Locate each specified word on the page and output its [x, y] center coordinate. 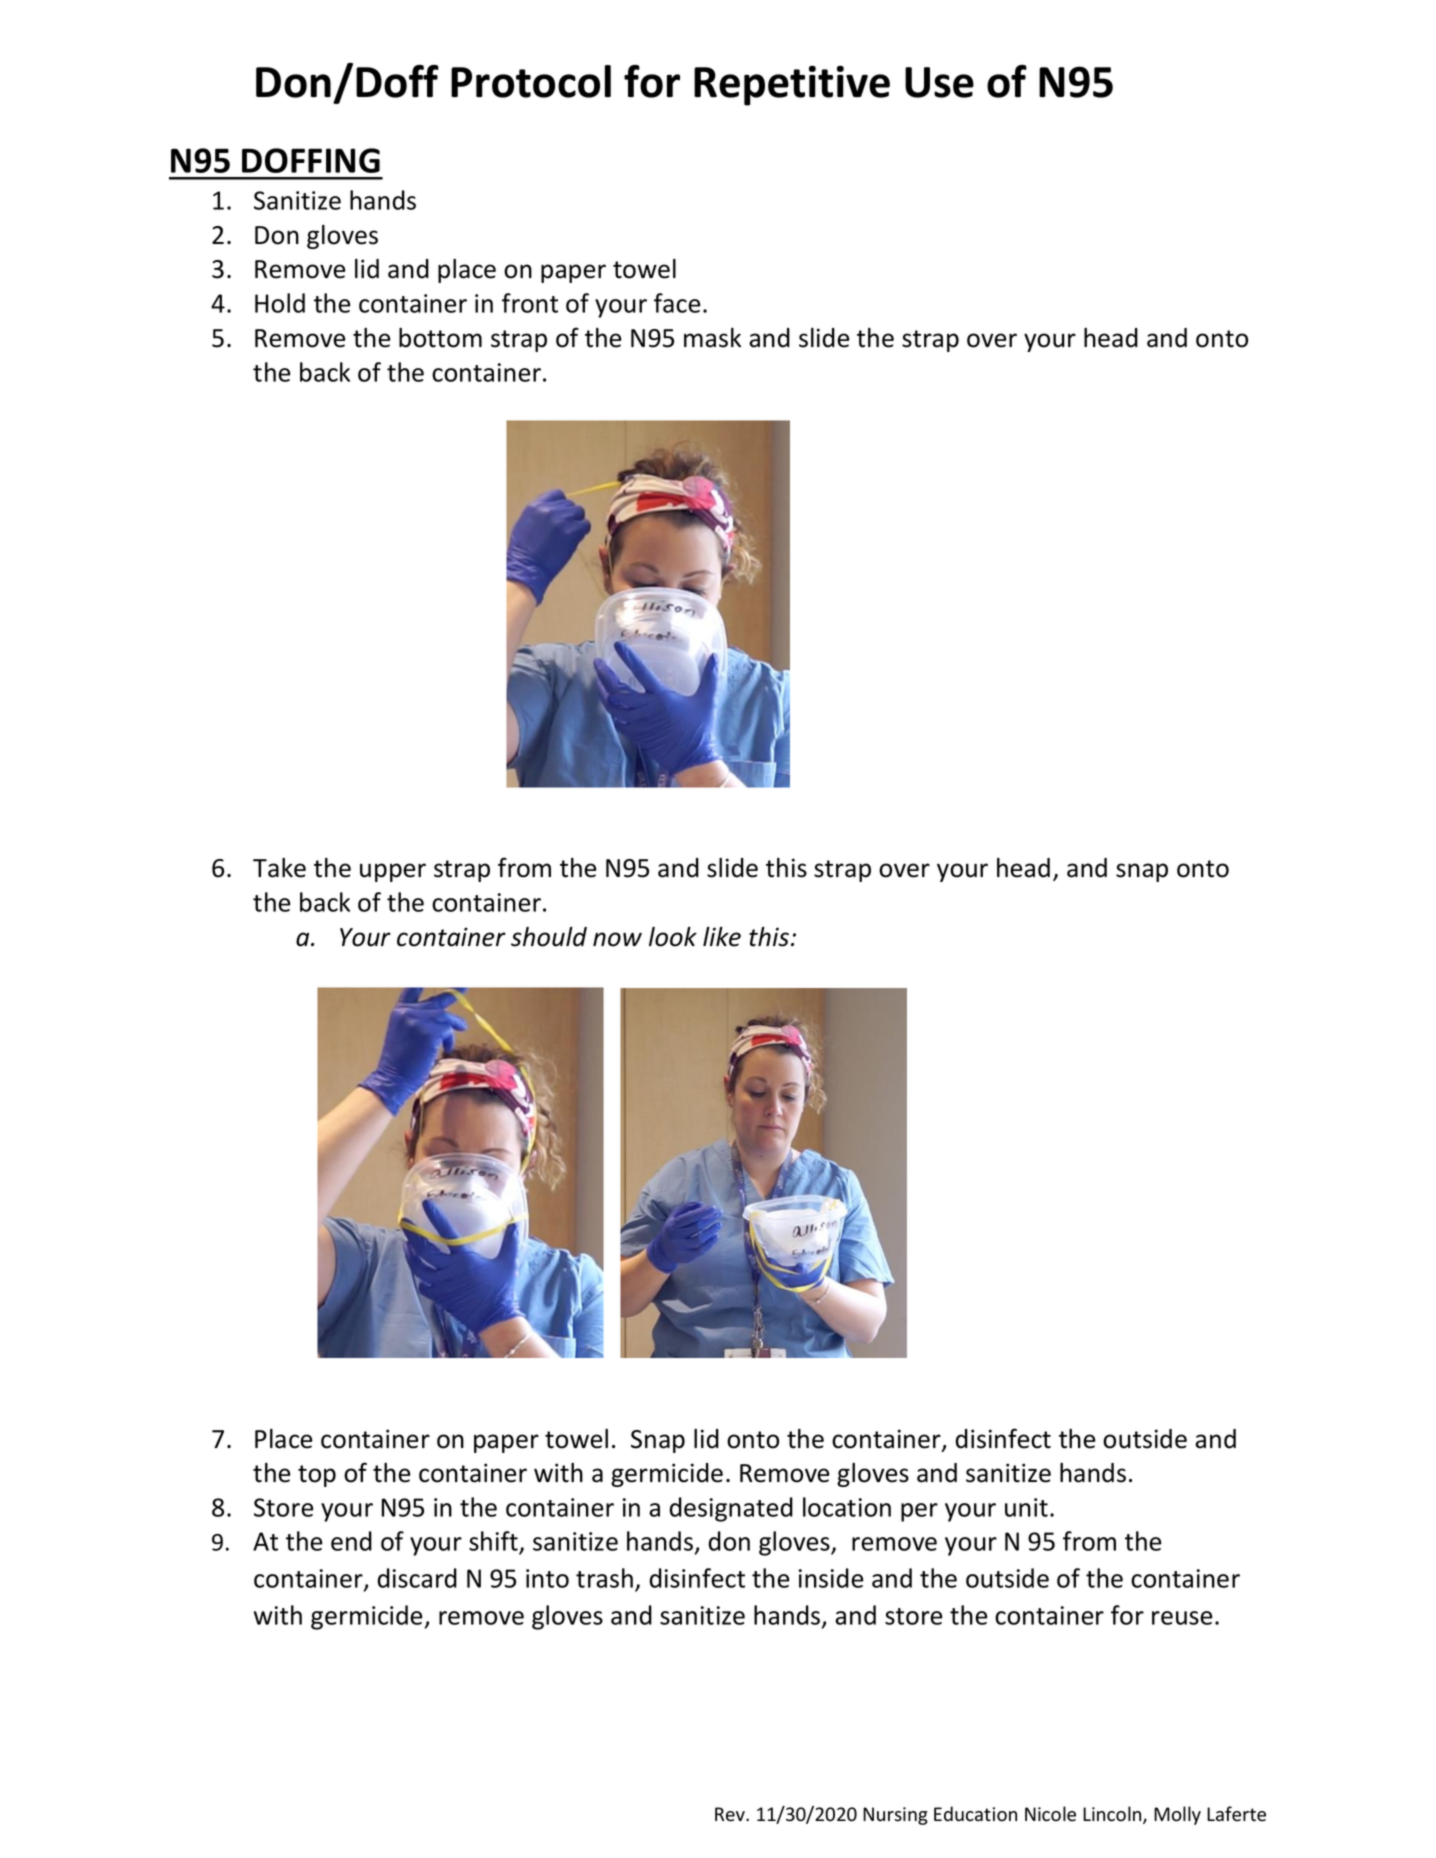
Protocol [531, 81]
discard [417, 1578]
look [673, 937]
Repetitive [792, 85]
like [722, 937]
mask [712, 338]
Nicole [1050, 1814]
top [317, 1476]
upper [393, 872]
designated [731, 1509]
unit [1026, 1507]
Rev [731, 1814]
